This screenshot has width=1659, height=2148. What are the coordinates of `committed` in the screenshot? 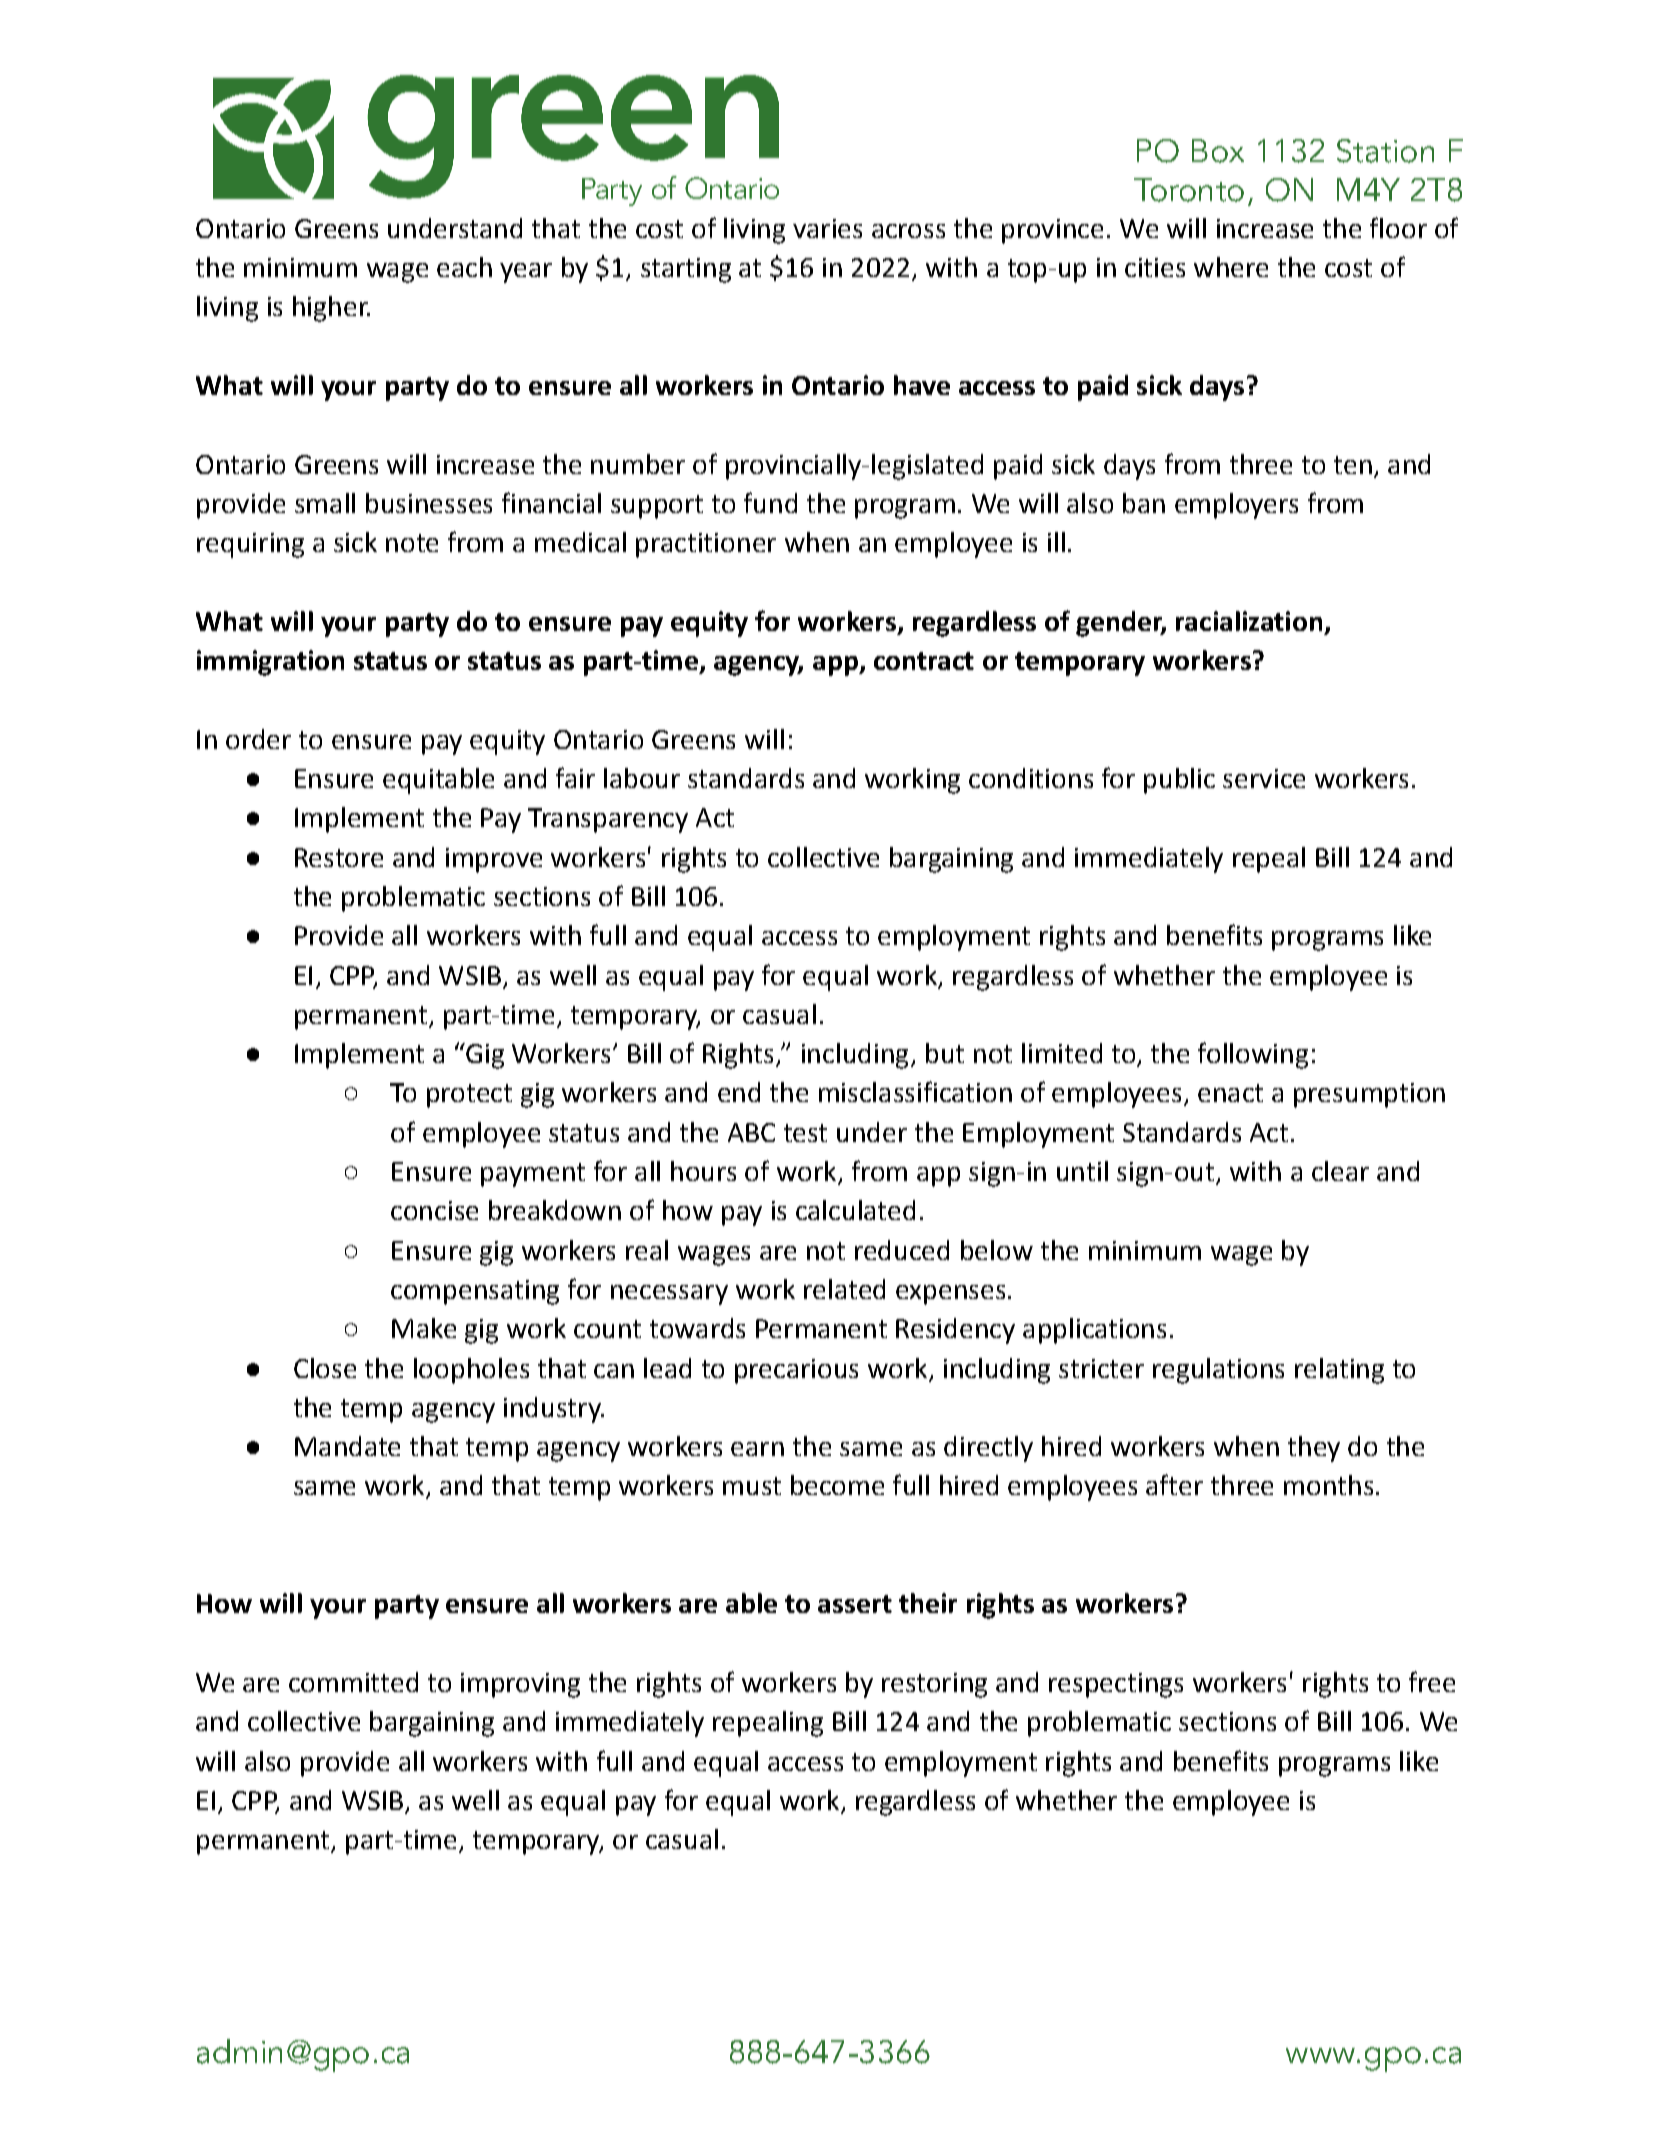 It's located at (353, 1682).
